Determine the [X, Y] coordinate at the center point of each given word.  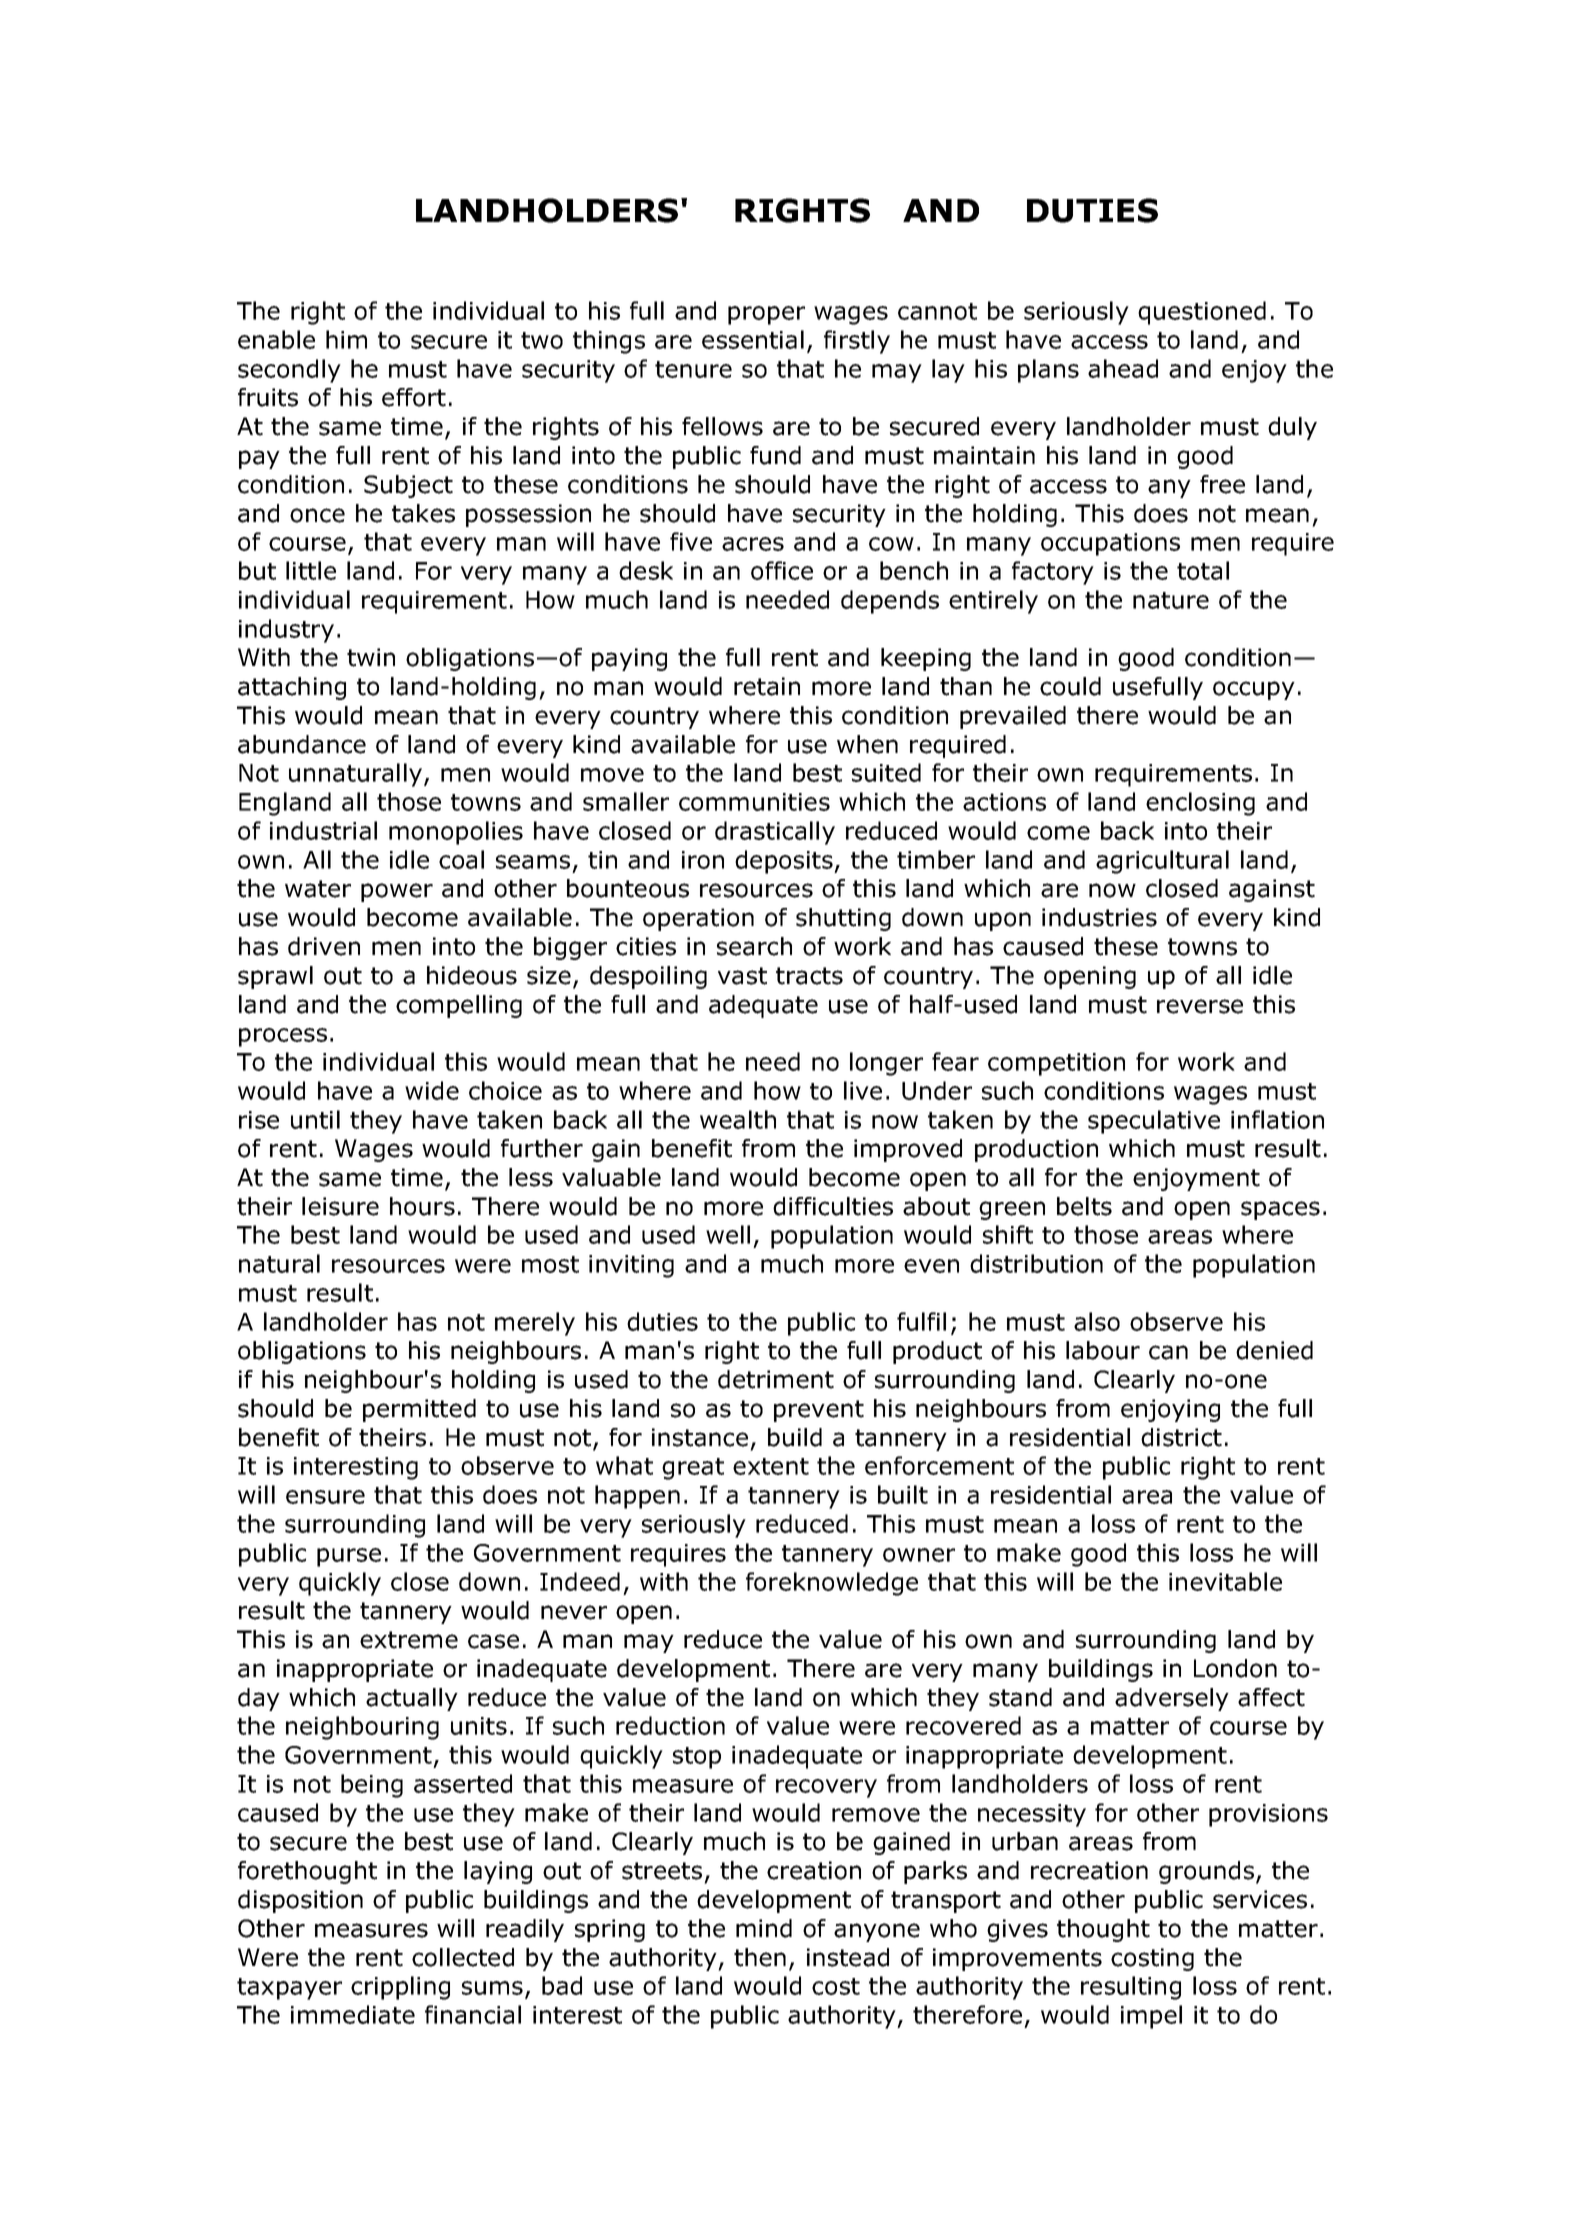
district [1181, 1437]
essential [753, 339]
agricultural [1162, 862]
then [760, 1957]
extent [771, 1466]
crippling [400, 1988]
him [346, 339]
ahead [1123, 368]
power [397, 892]
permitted [419, 1410]
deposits [785, 862]
